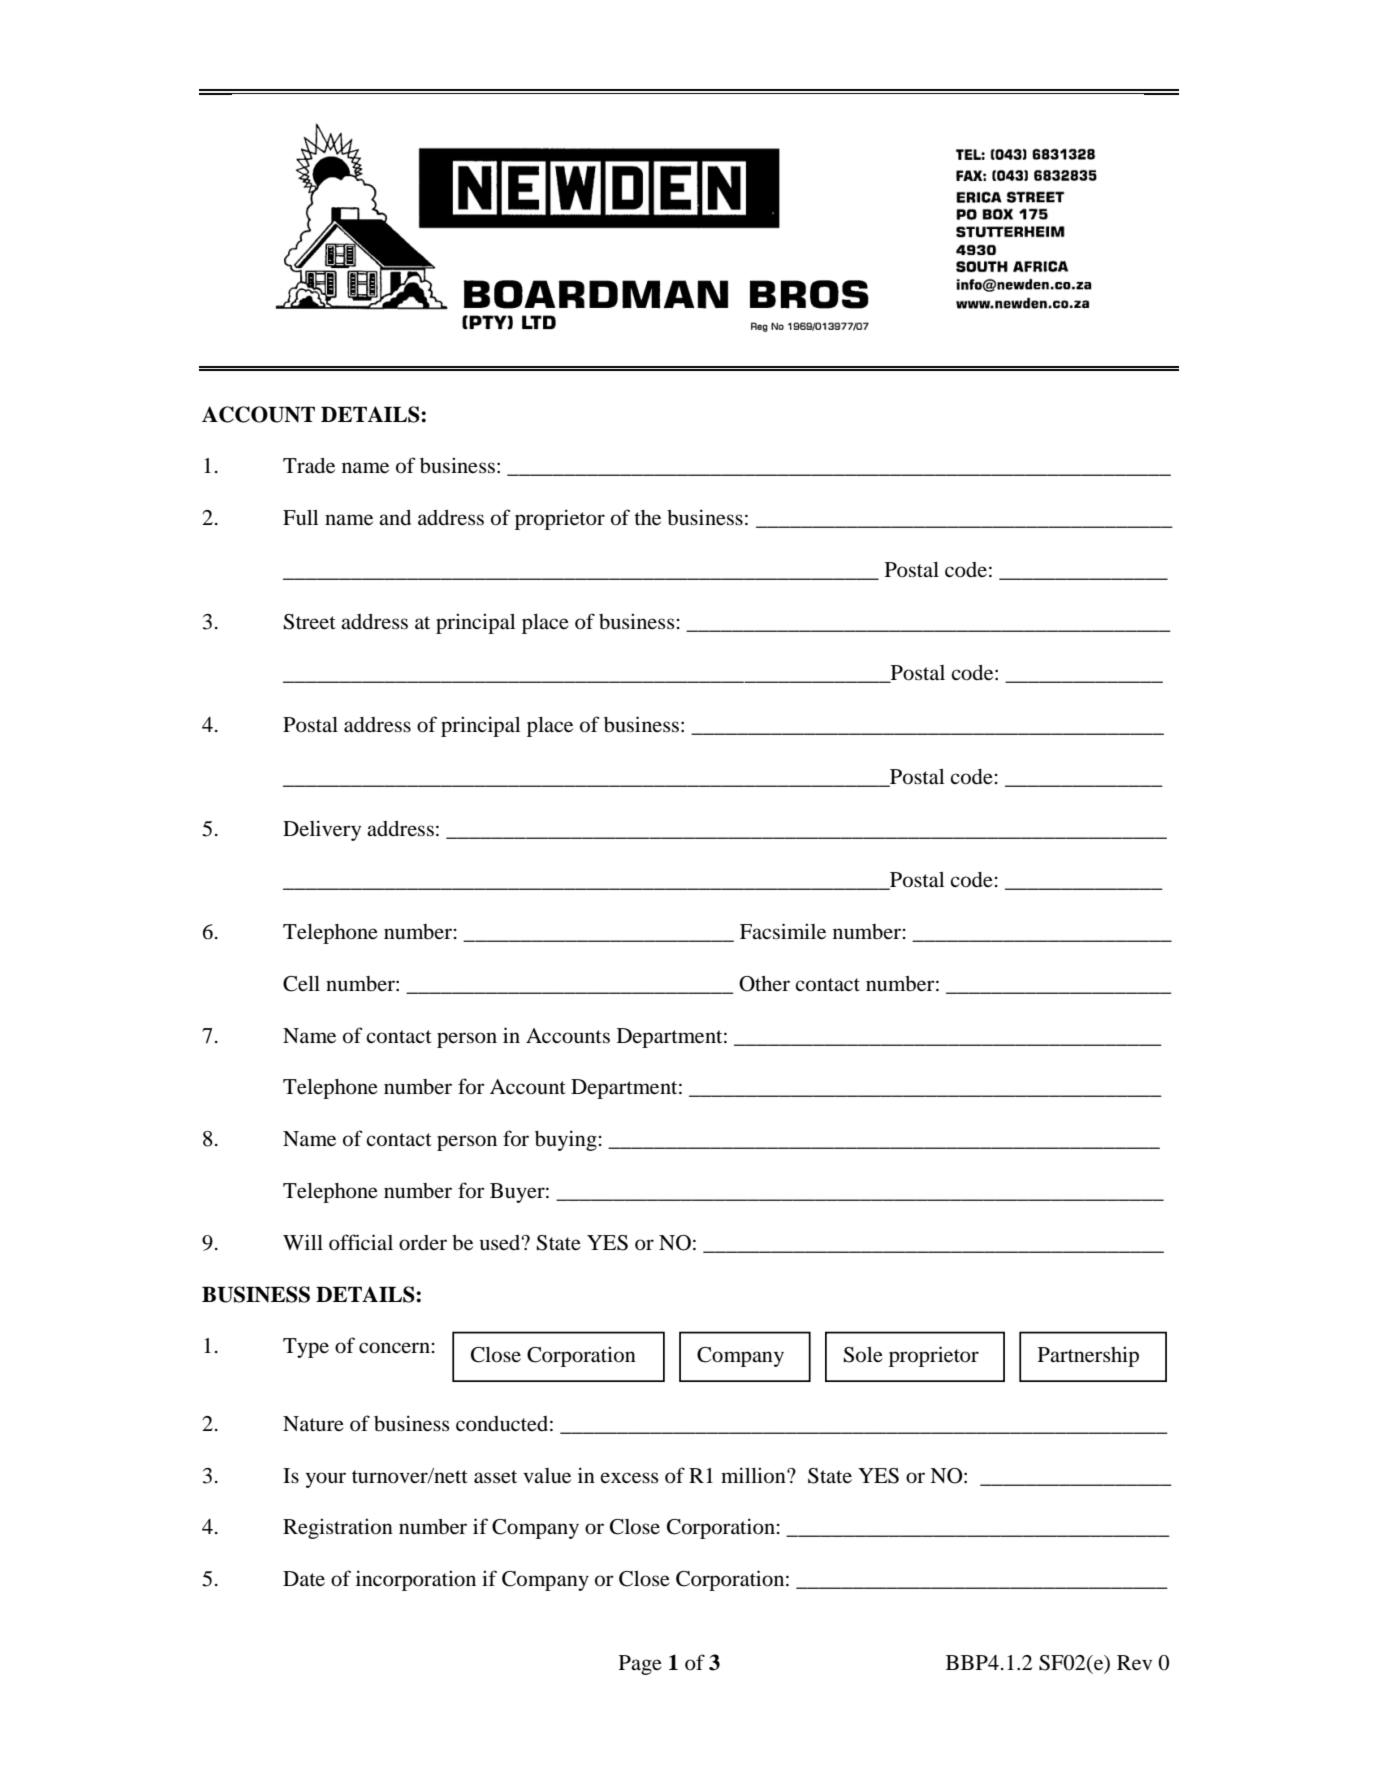 The width and height of the screenshot is (1377, 1782). What do you see at coordinates (1088, 1356) in the screenshot?
I see `Partnership` at bounding box center [1088, 1356].
